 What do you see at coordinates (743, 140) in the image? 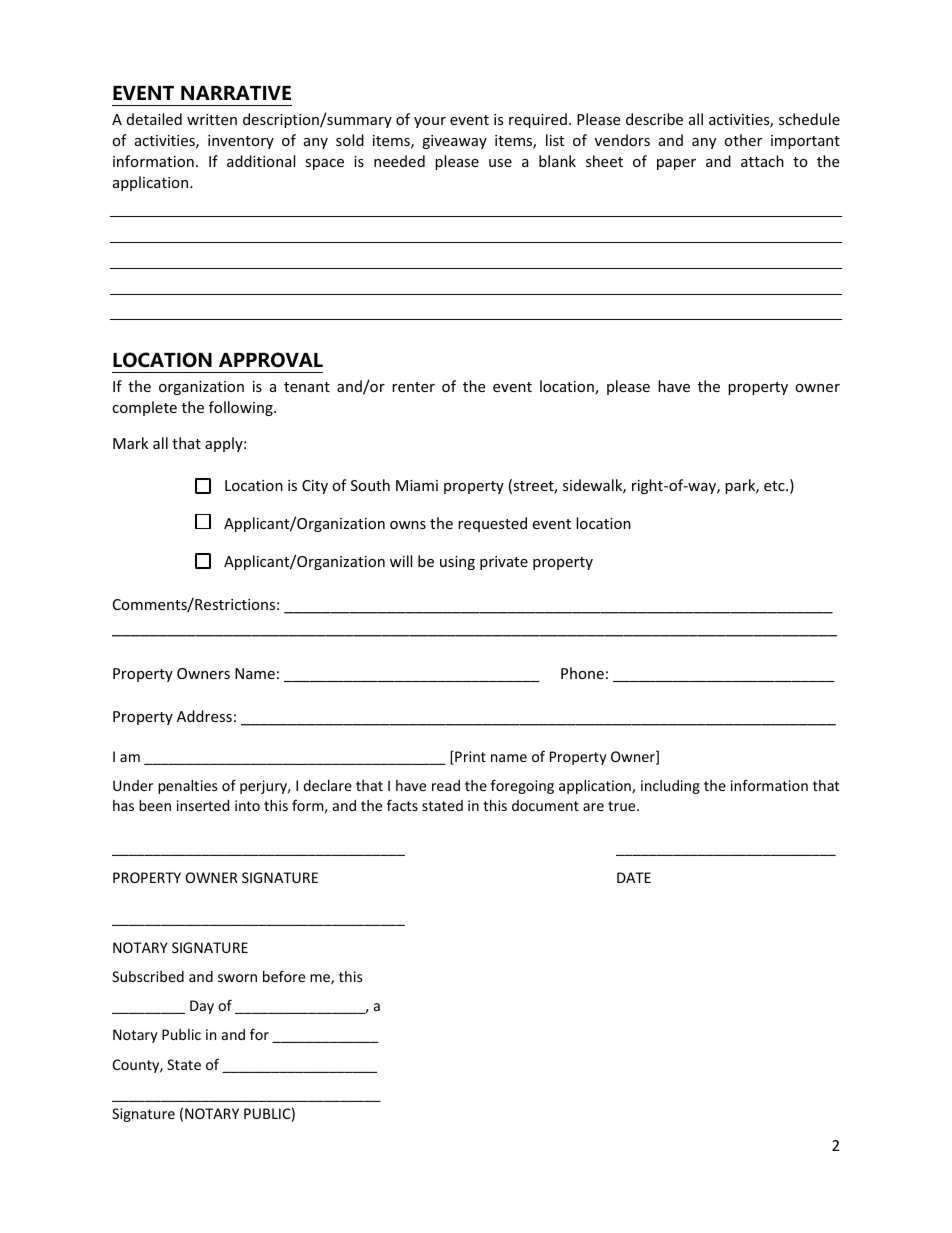
I see `other` at bounding box center [743, 140].
